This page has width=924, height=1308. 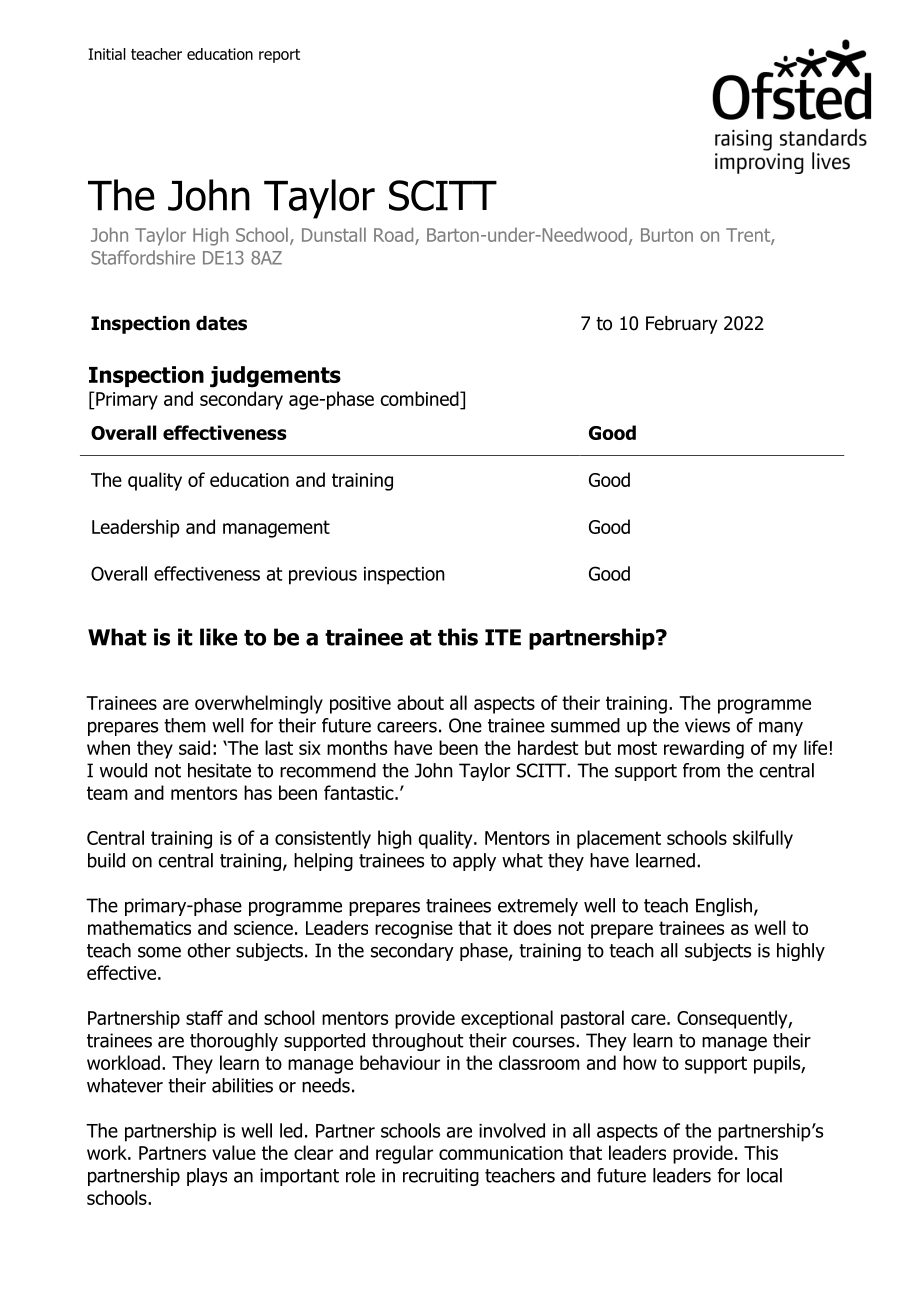 I want to click on communication, so click(x=501, y=1153).
